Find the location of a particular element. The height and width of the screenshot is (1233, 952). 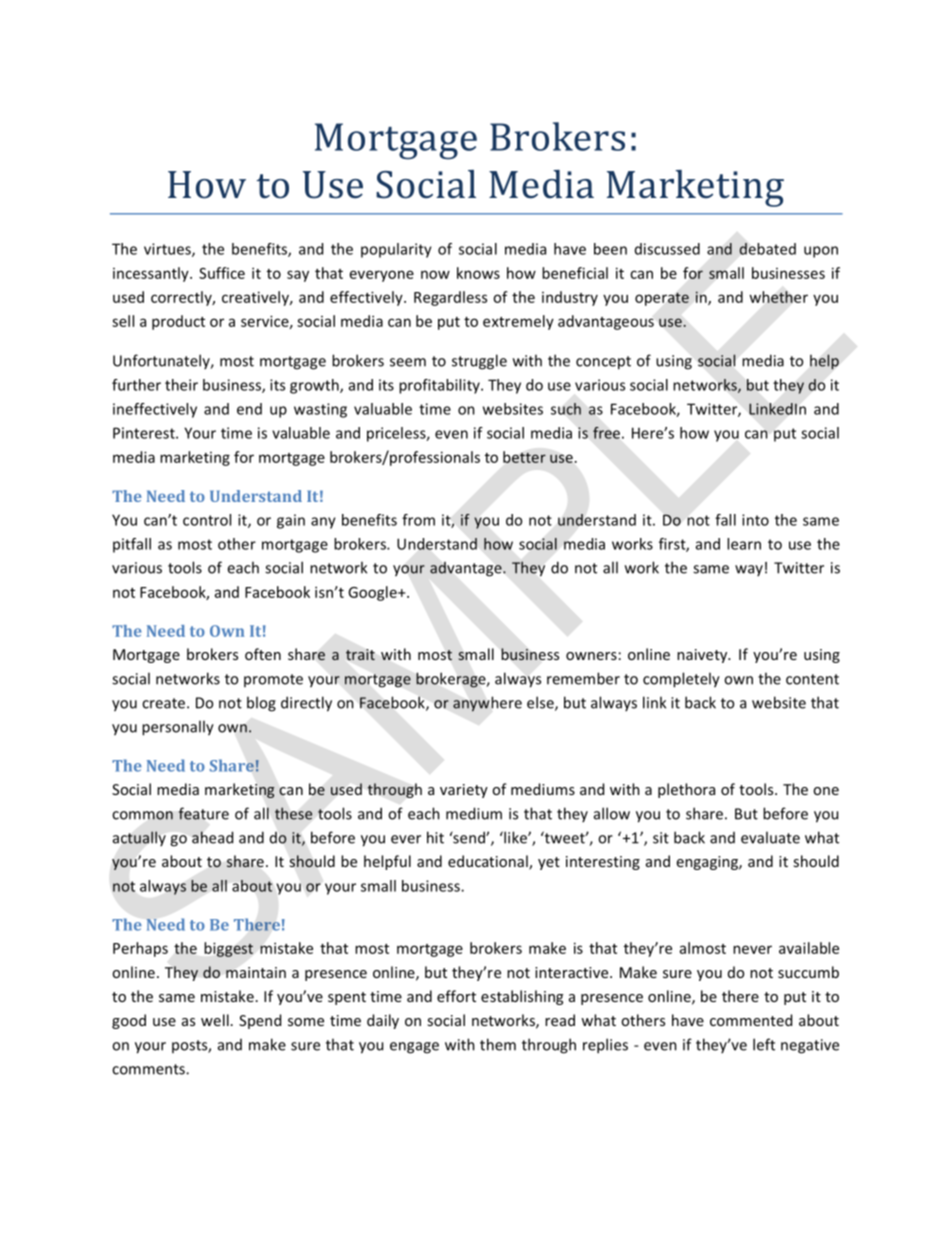

knows is located at coordinates (478, 273).
